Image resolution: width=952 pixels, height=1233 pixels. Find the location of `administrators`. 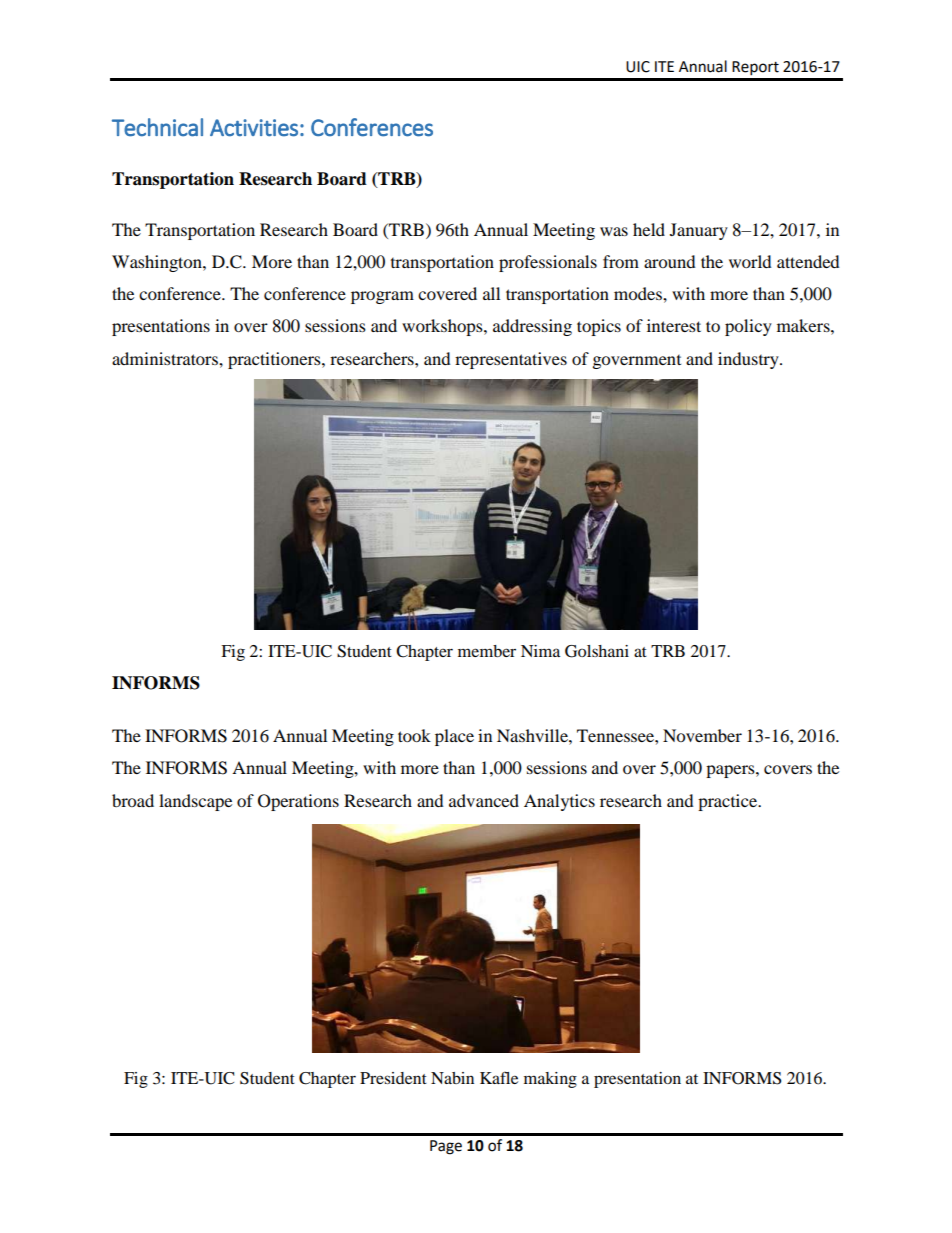

administrators is located at coordinates (166, 358).
